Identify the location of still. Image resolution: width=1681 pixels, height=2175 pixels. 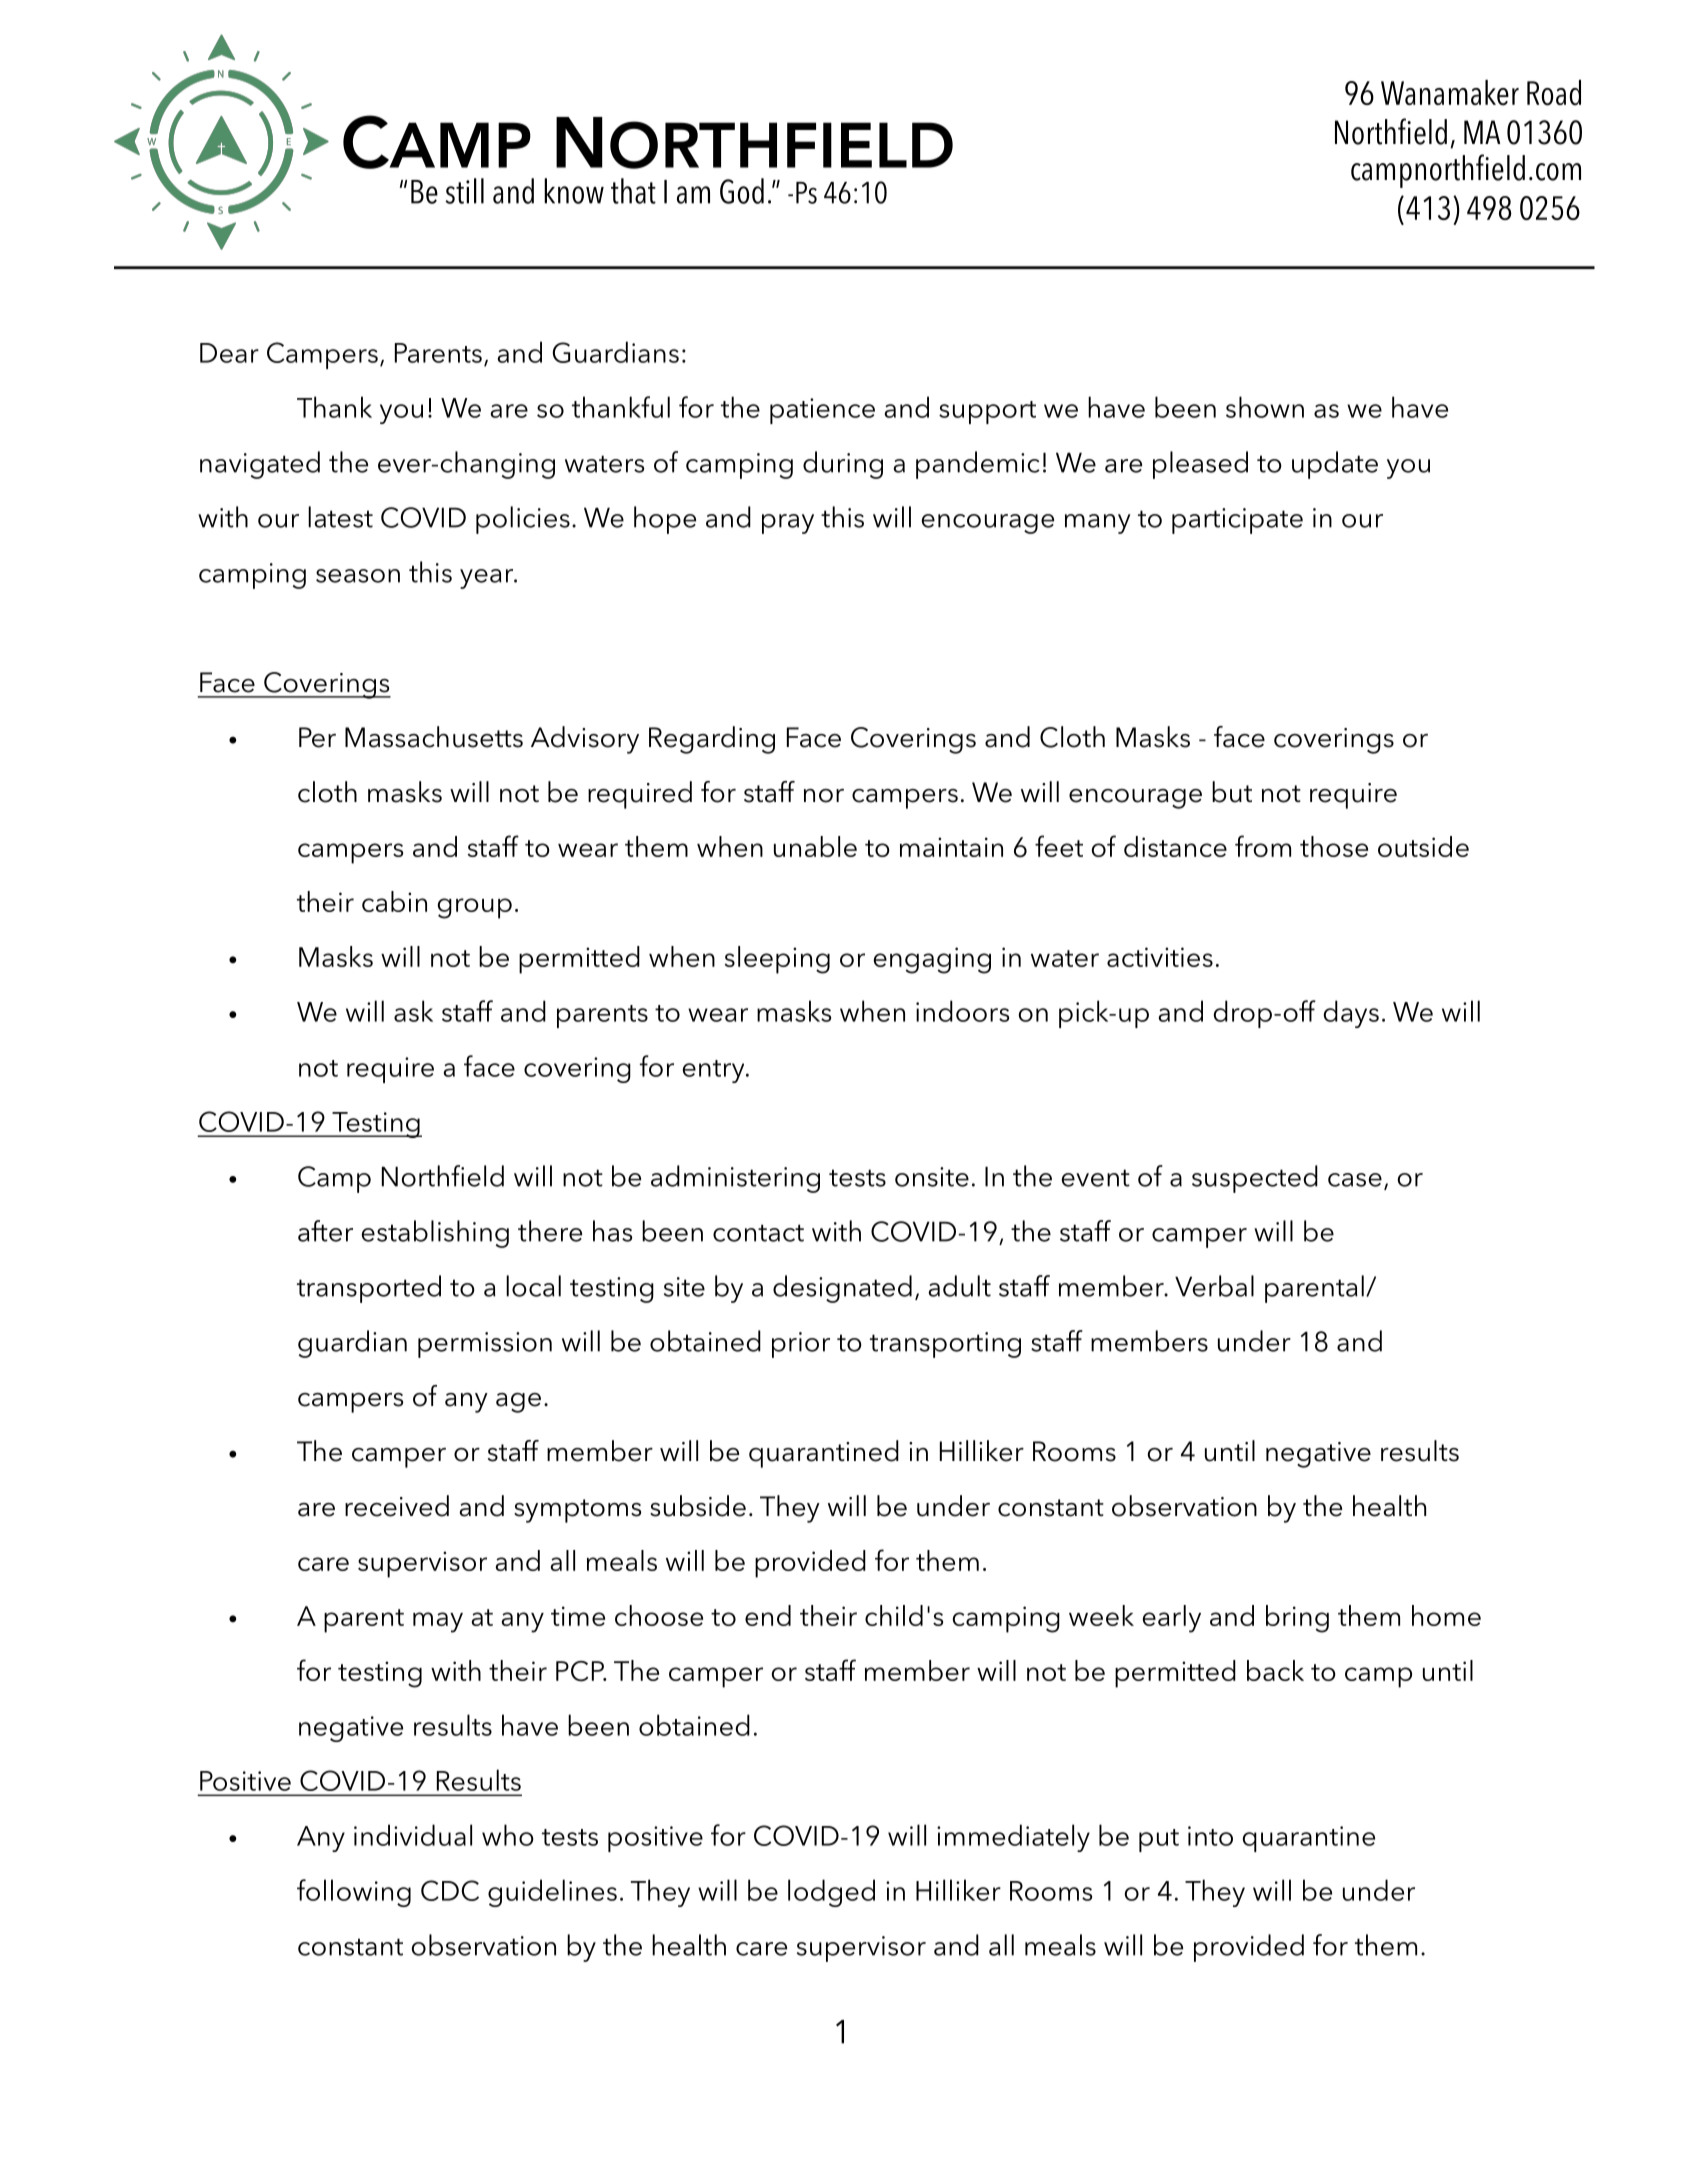
(464, 191).
